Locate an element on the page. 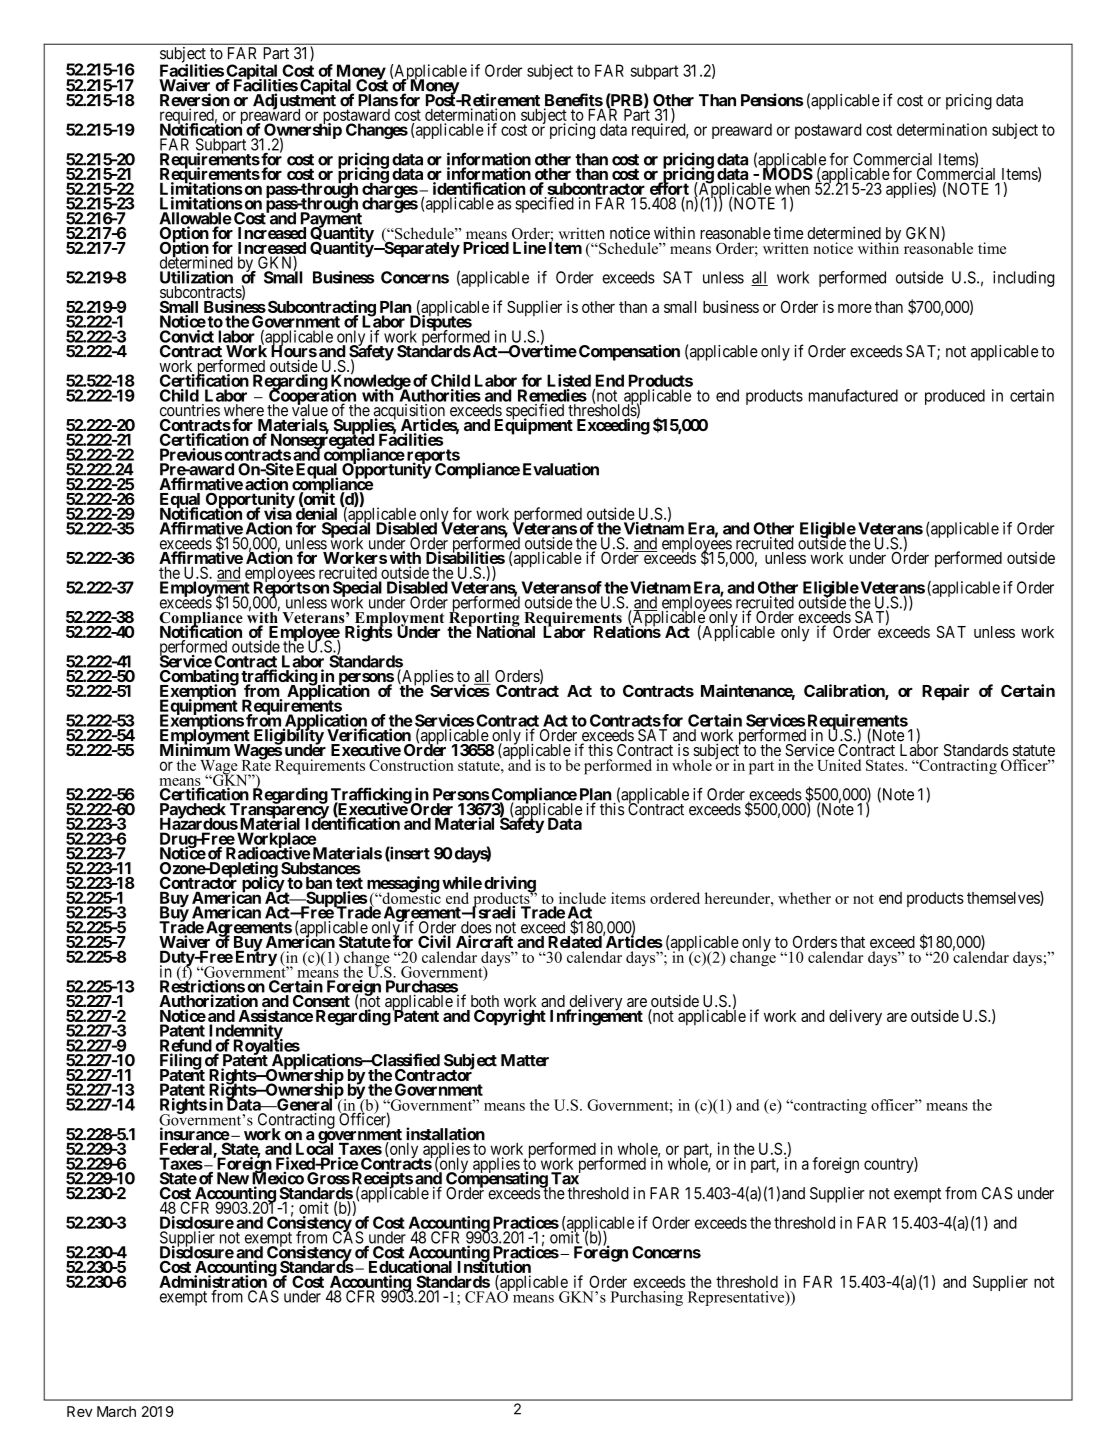  Minimum is located at coordinates (195, 749).
